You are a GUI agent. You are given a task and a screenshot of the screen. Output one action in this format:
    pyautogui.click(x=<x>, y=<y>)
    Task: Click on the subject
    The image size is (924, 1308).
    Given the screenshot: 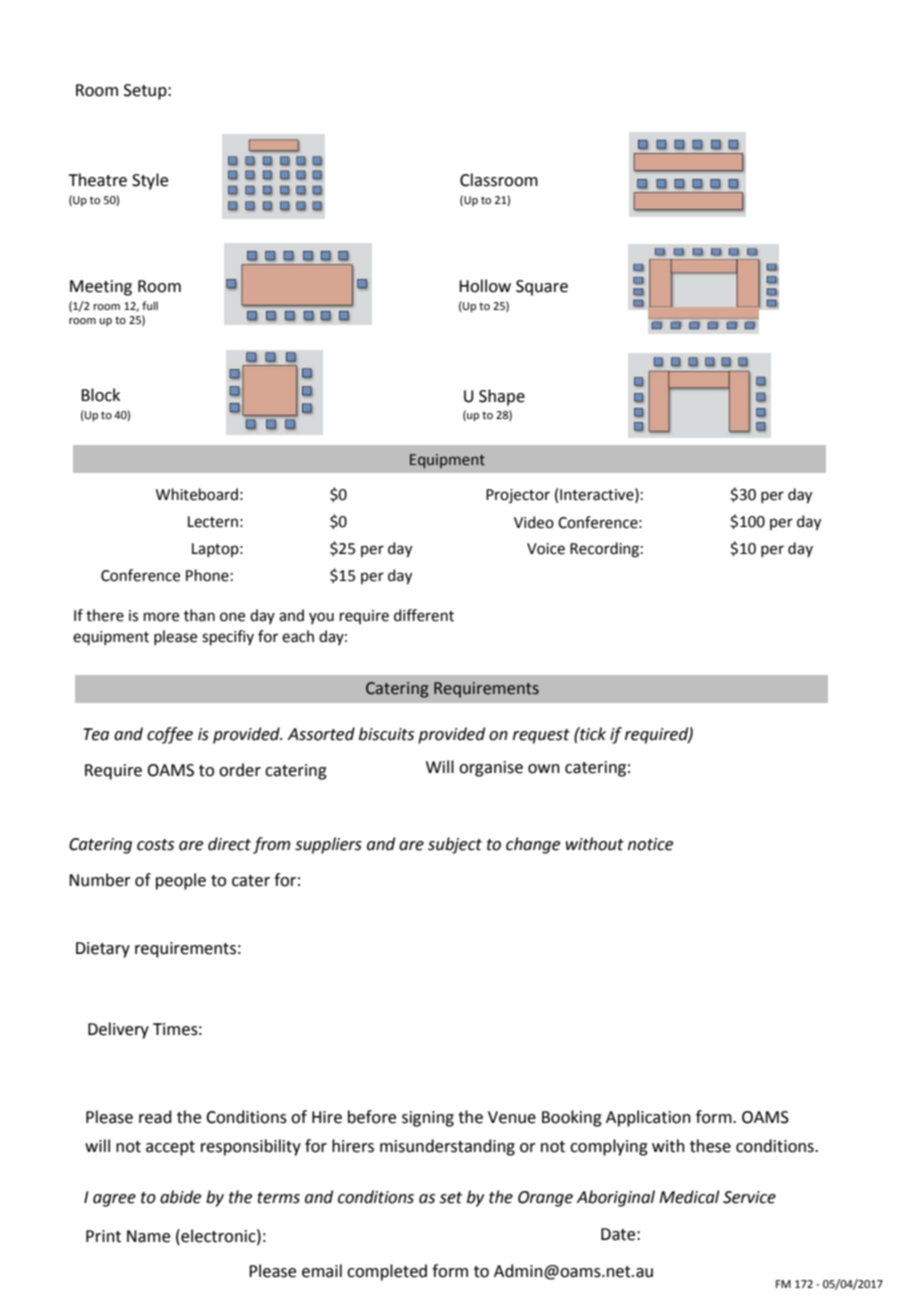 What is the action you would take?
    pyautogui.click(x=455, y=845)
